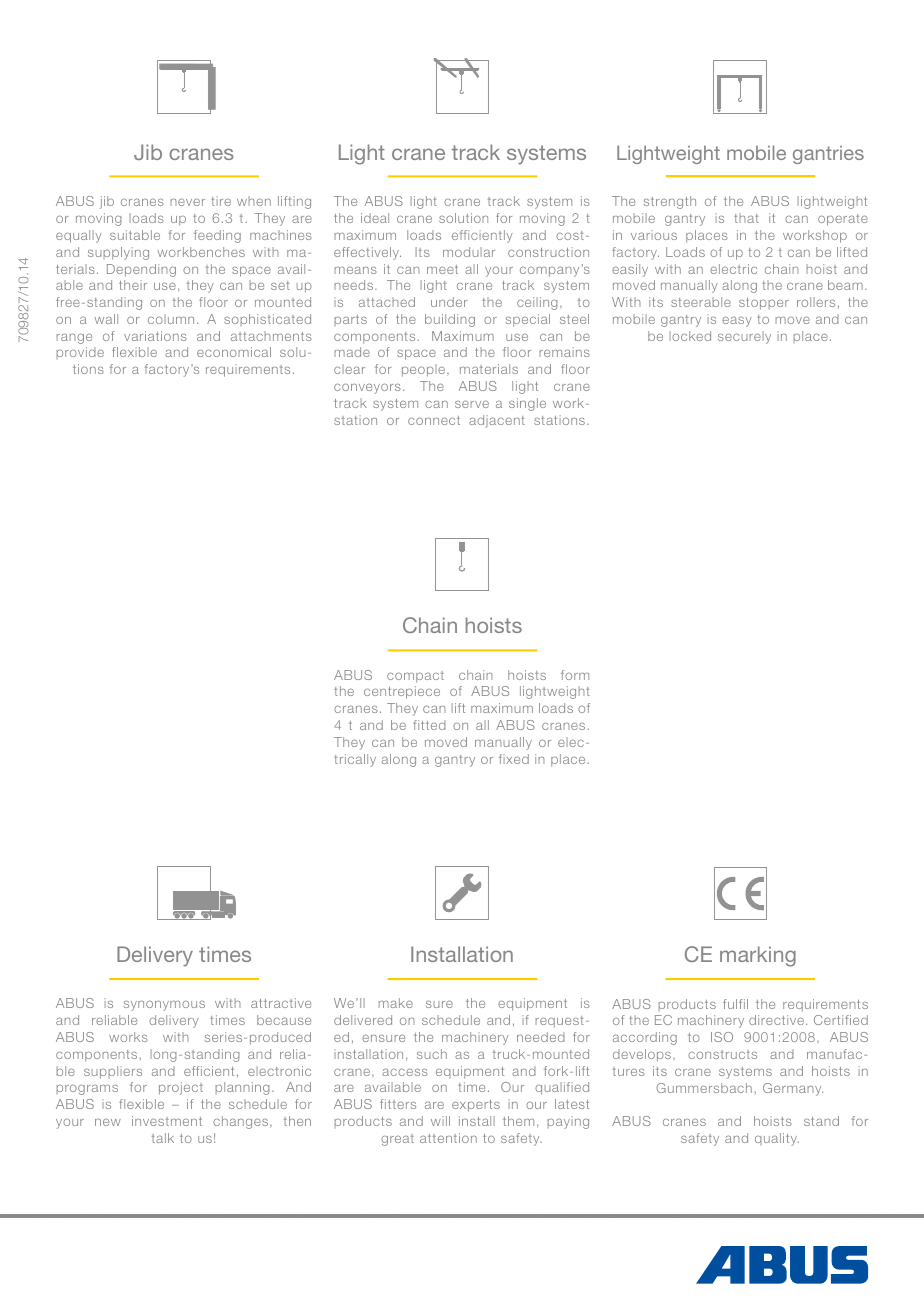  I want to click on never, so click(187, 202).
